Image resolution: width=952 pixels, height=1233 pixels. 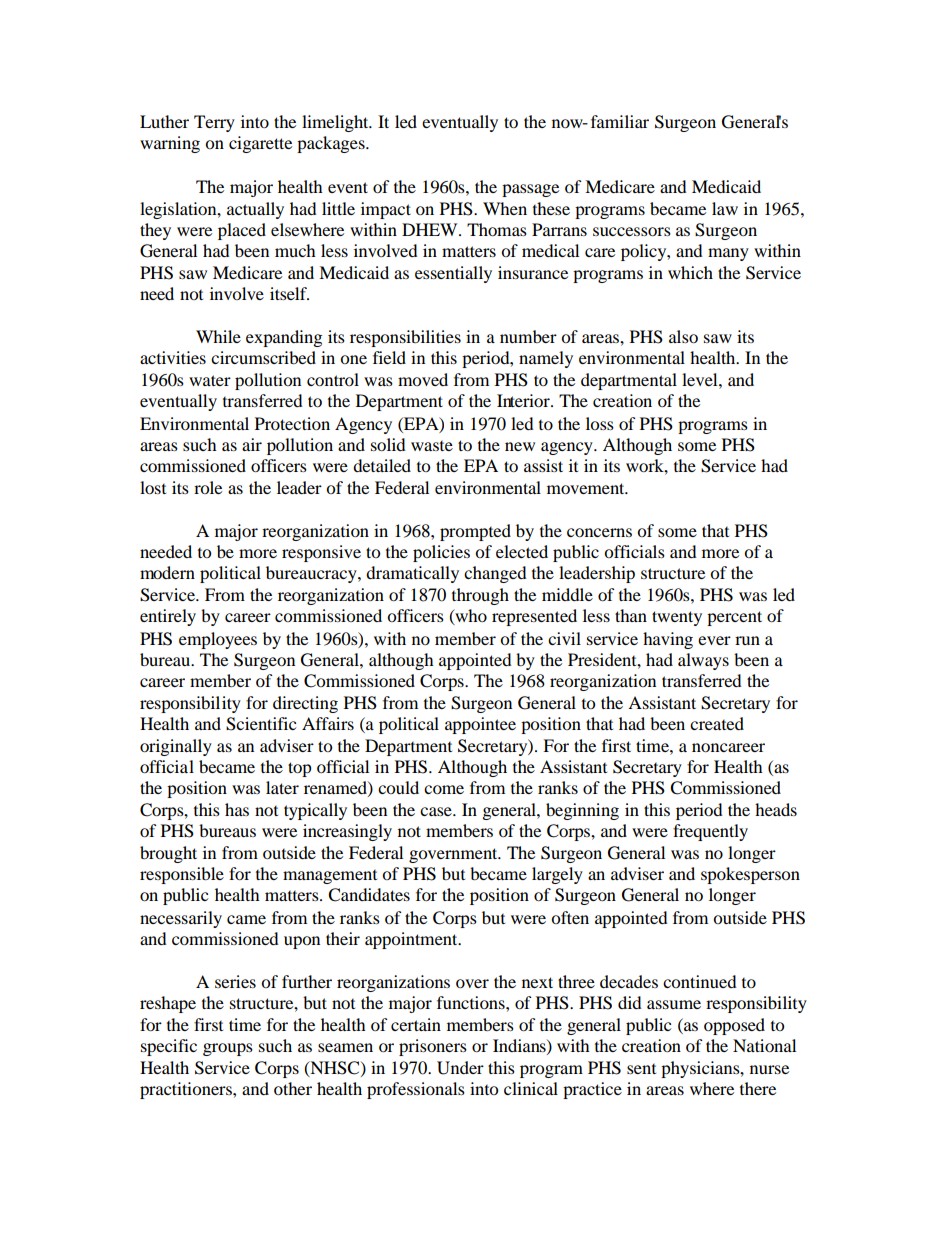 I want to click on law, so click(x=725, y=208).
